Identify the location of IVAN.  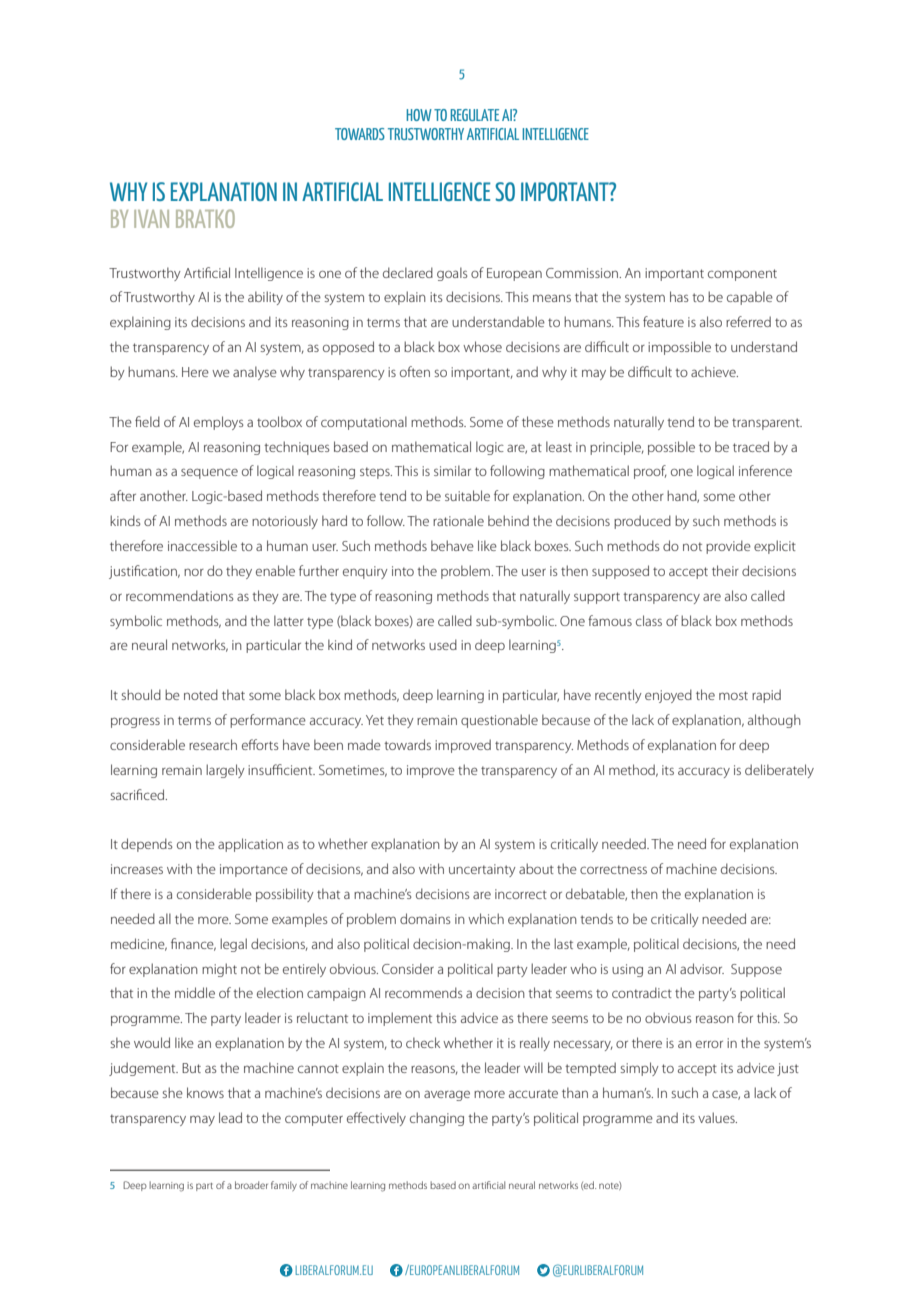
(151, 219).
